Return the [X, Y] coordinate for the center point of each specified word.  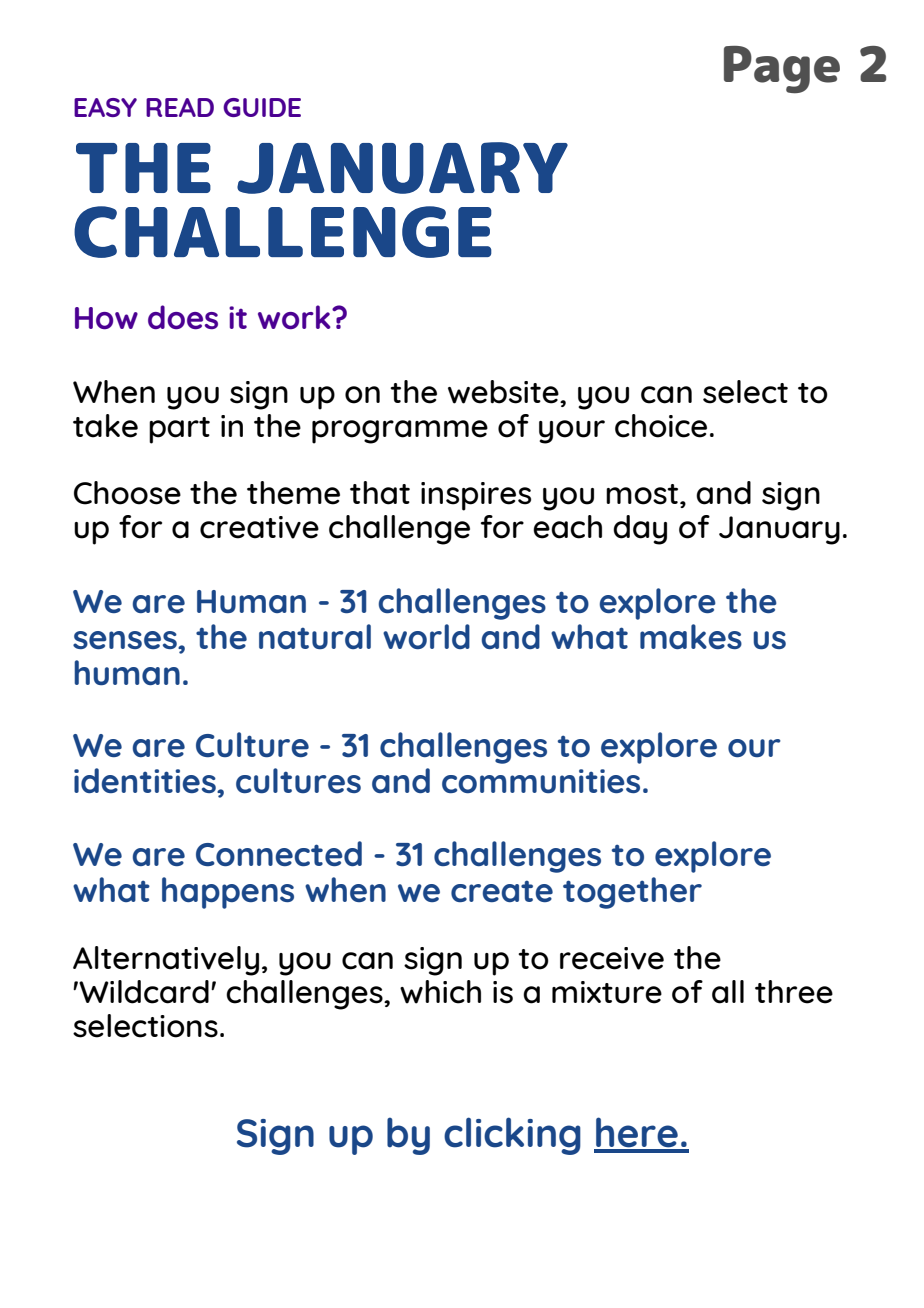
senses [126, 640]
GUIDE [262, 107]
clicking [512, 1136]
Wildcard [143, 992]
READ [180, 107]
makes [691, 636]
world [426, 636]
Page [782, 70]
